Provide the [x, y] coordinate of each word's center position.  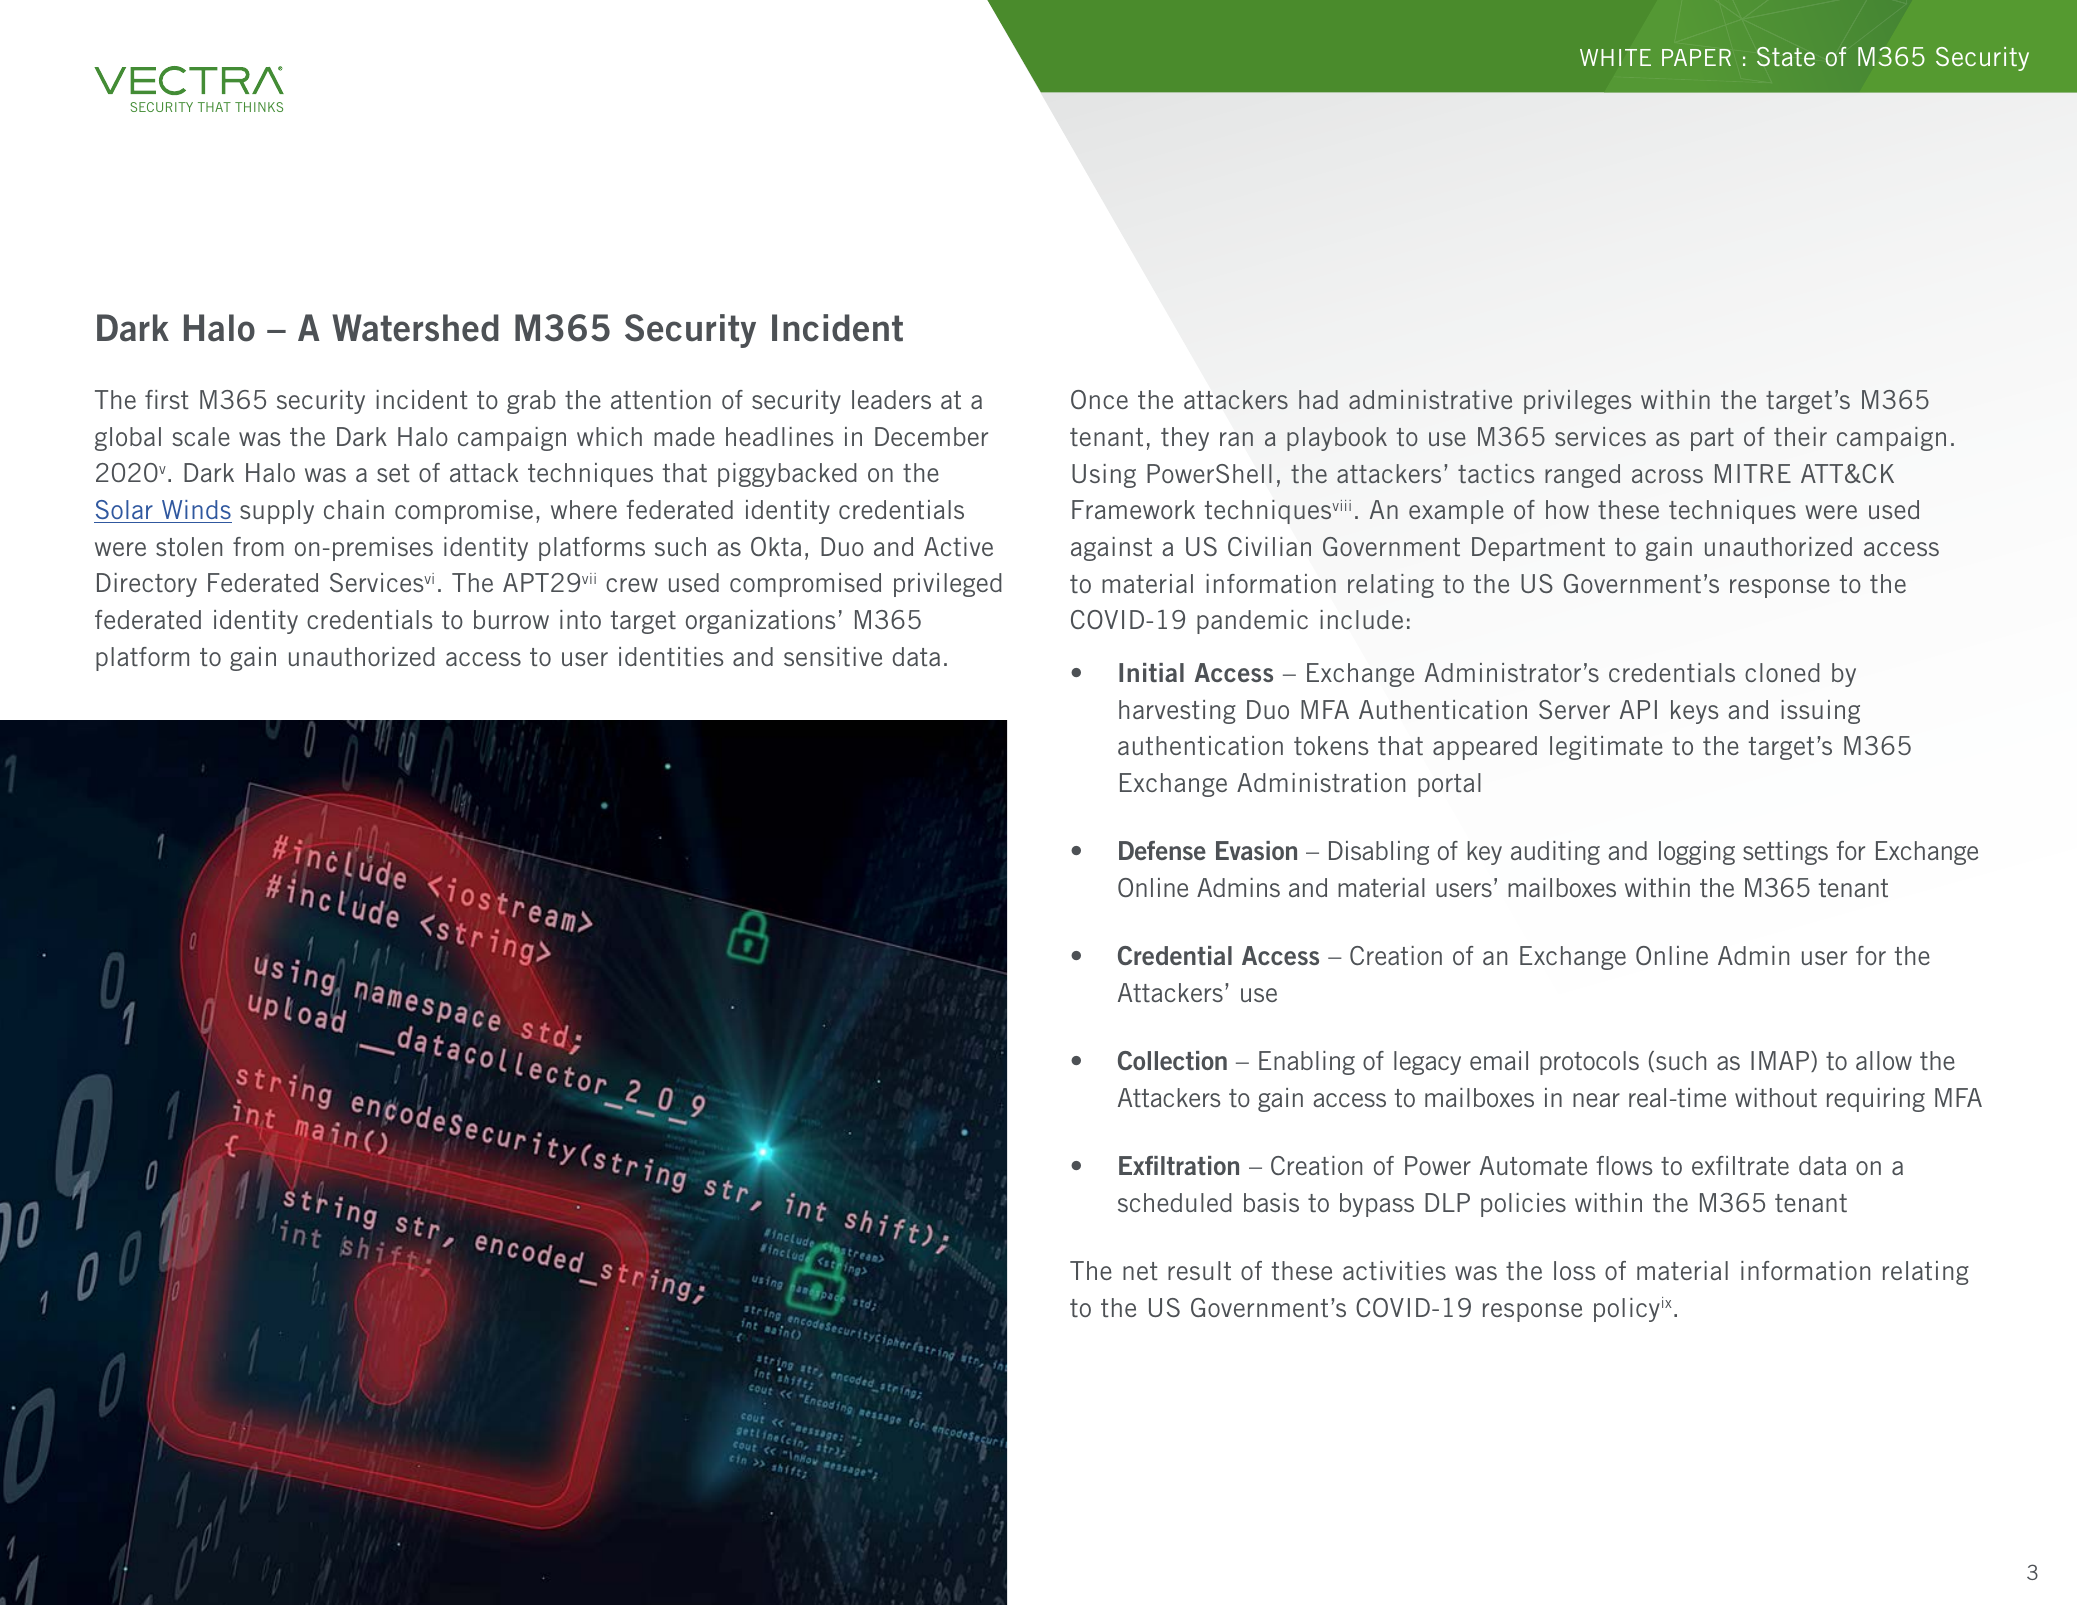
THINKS [259, 107]
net [1140, 1271]
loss [1575, 1270]
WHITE [1615, 57]
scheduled [1175, 1202]
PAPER [1696, 57]
